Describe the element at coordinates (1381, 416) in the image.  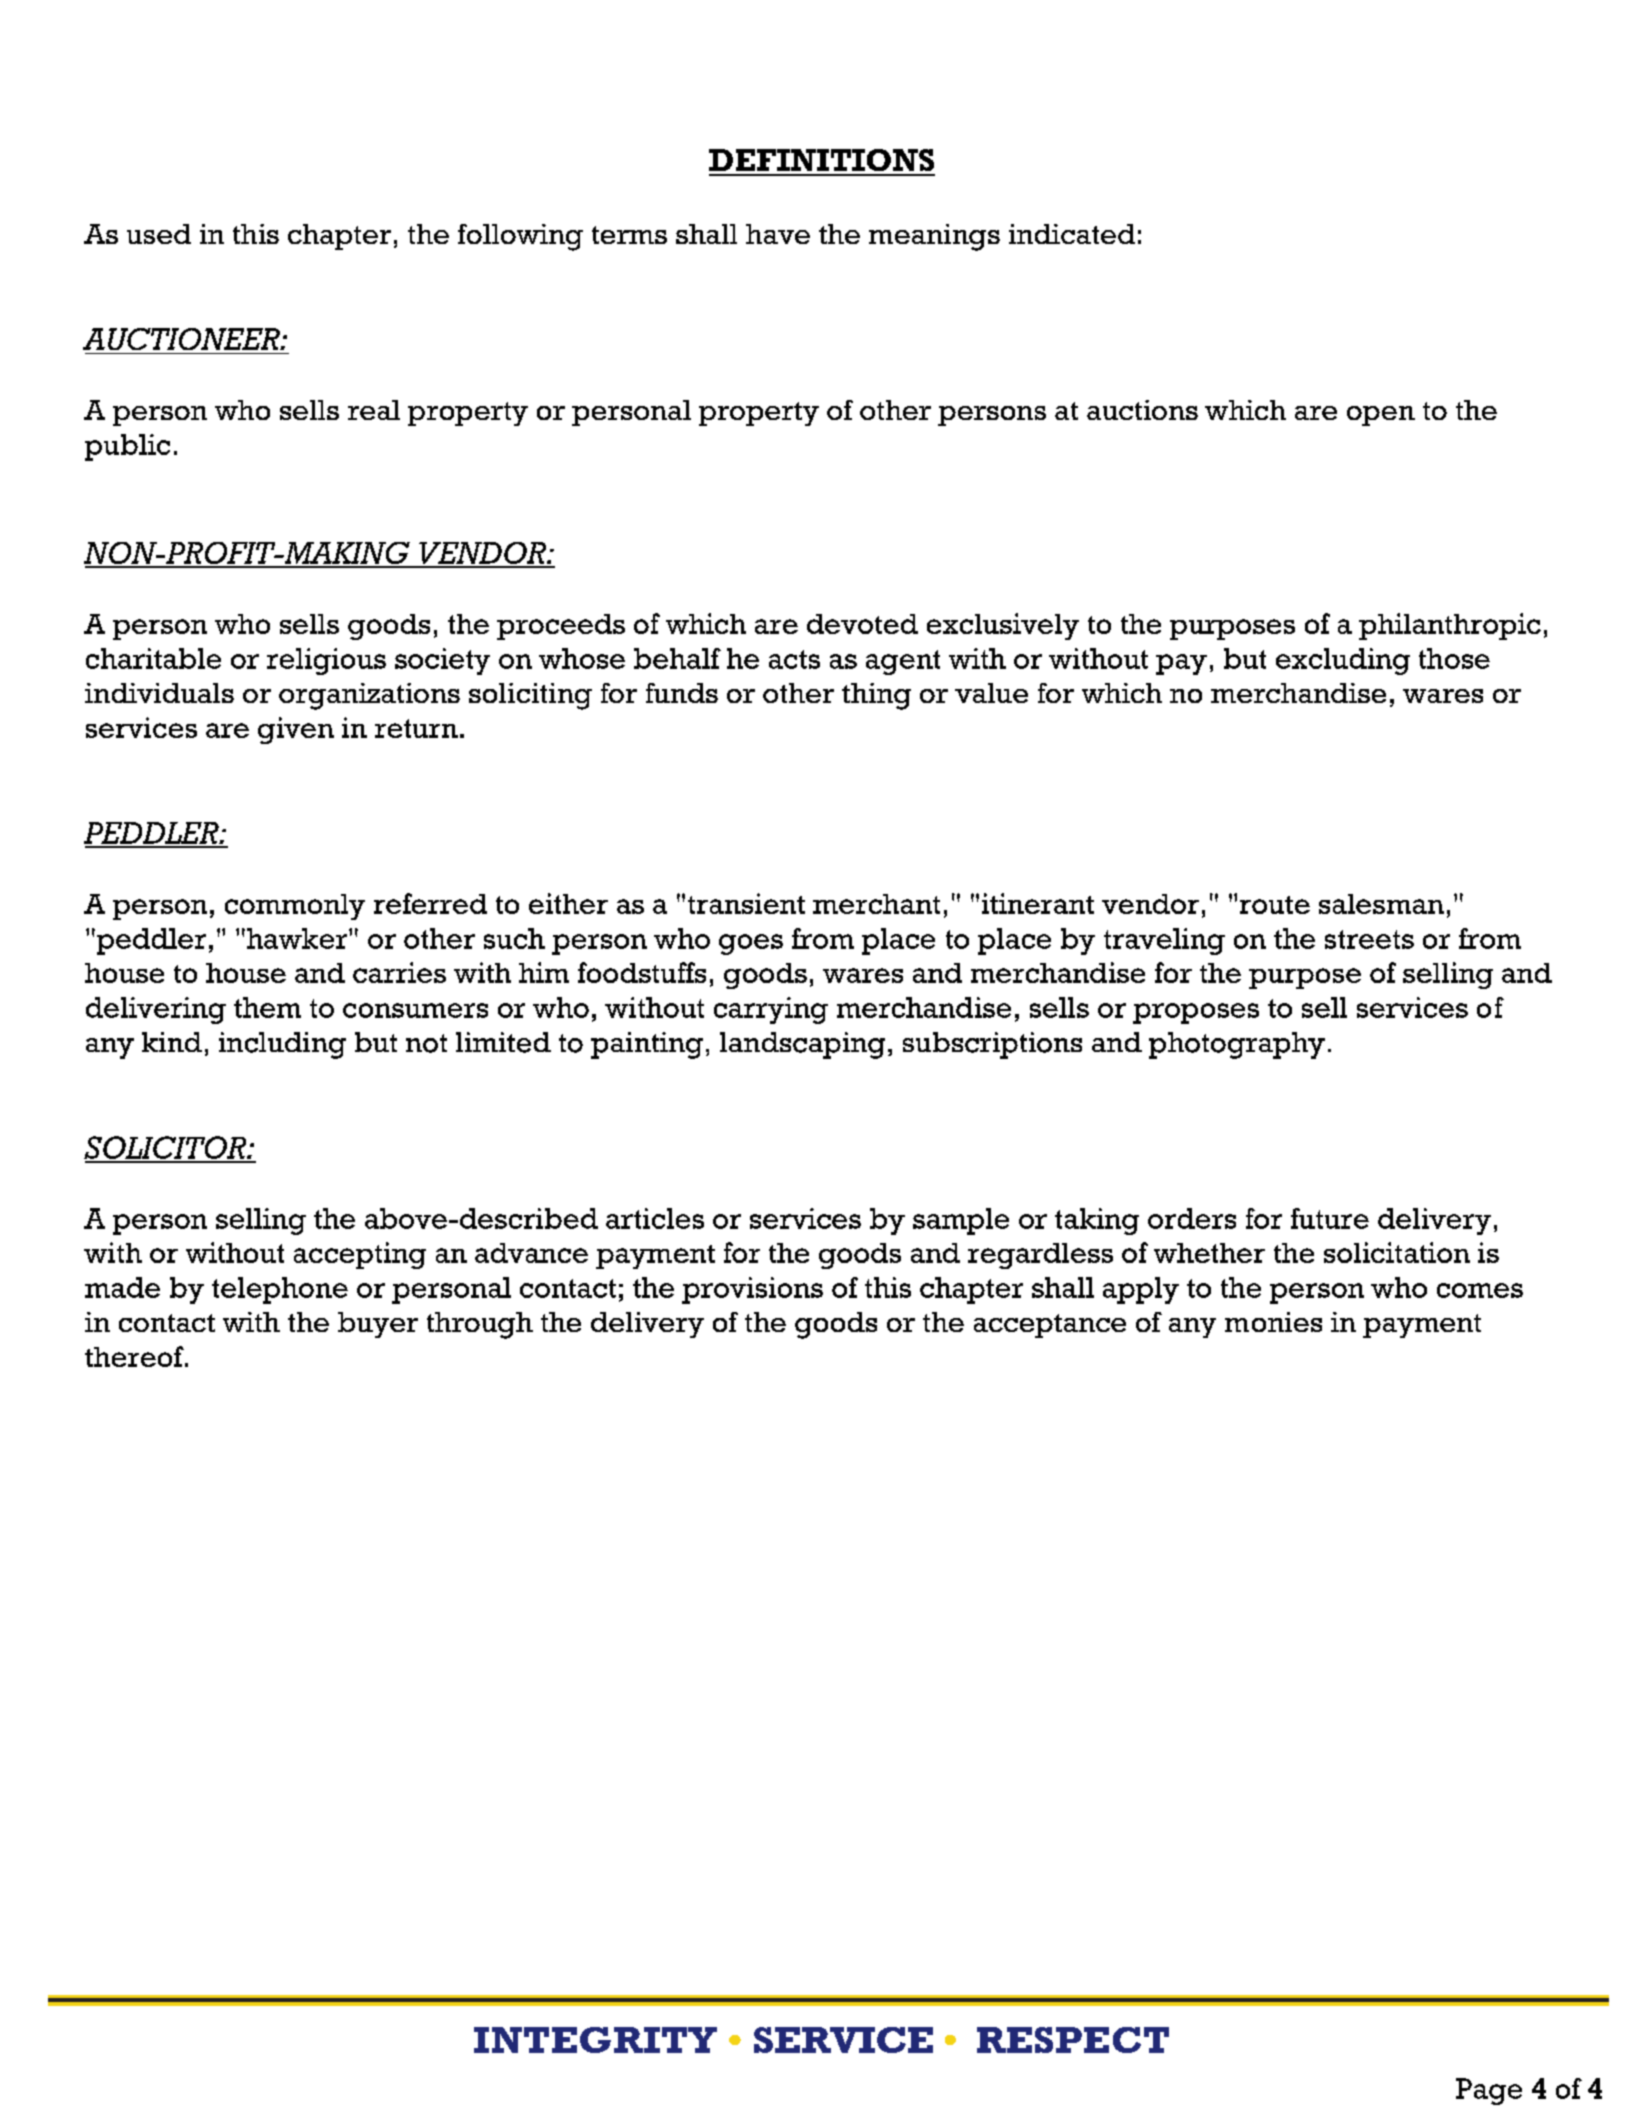
I see `open` at that location.
